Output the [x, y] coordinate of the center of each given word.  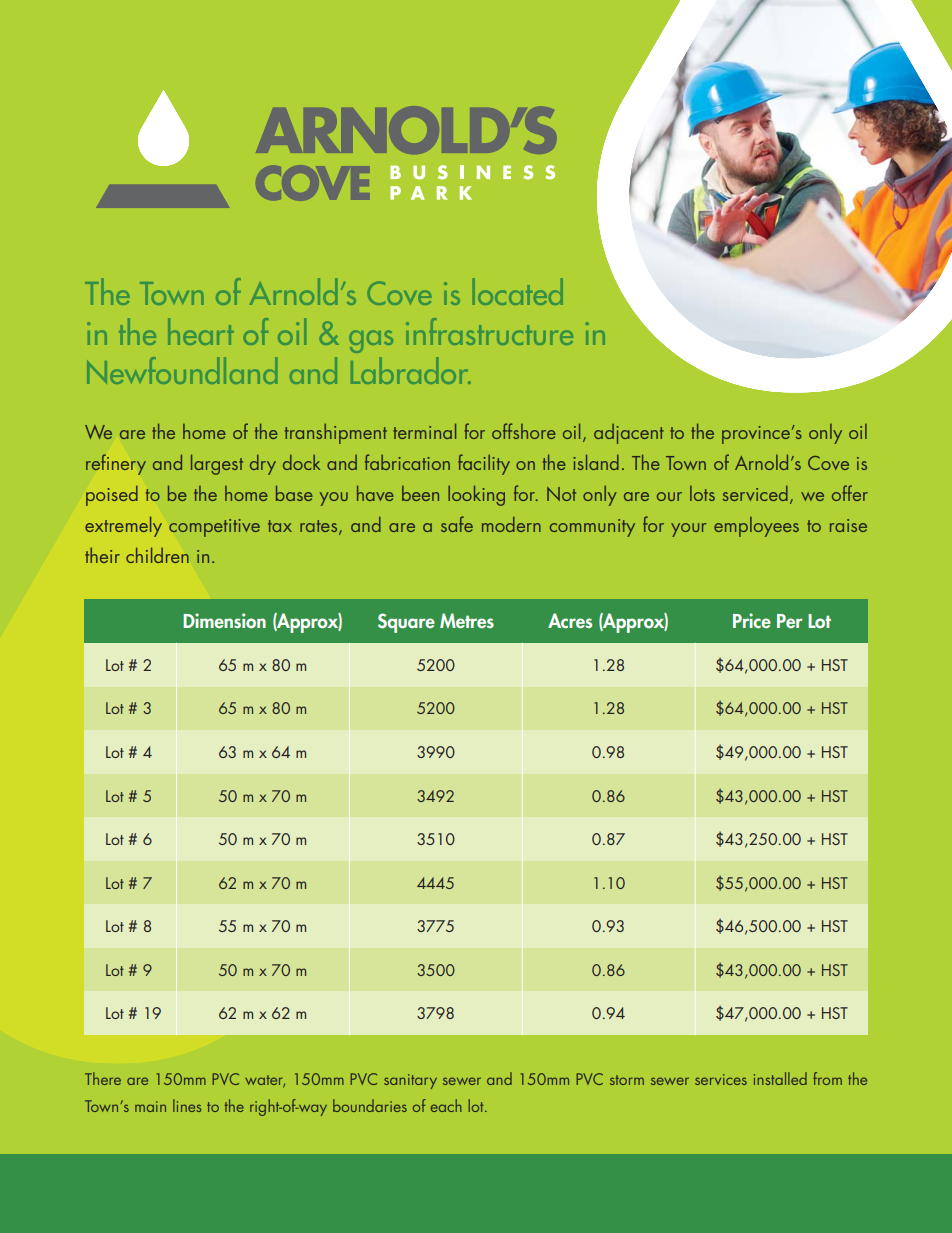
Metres [467, 620]
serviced [755, 493]
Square [406, 623]
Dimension [224, 620]
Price [752, 620]
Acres [570, 620]
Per [789, 621]
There [103, 1078]
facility [484, 464]
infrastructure [489, 331]
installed [780, 1078]
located [518, 291]
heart [201, 331]
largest [217, 465]
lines [187, 1105]
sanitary [410, 1081]
